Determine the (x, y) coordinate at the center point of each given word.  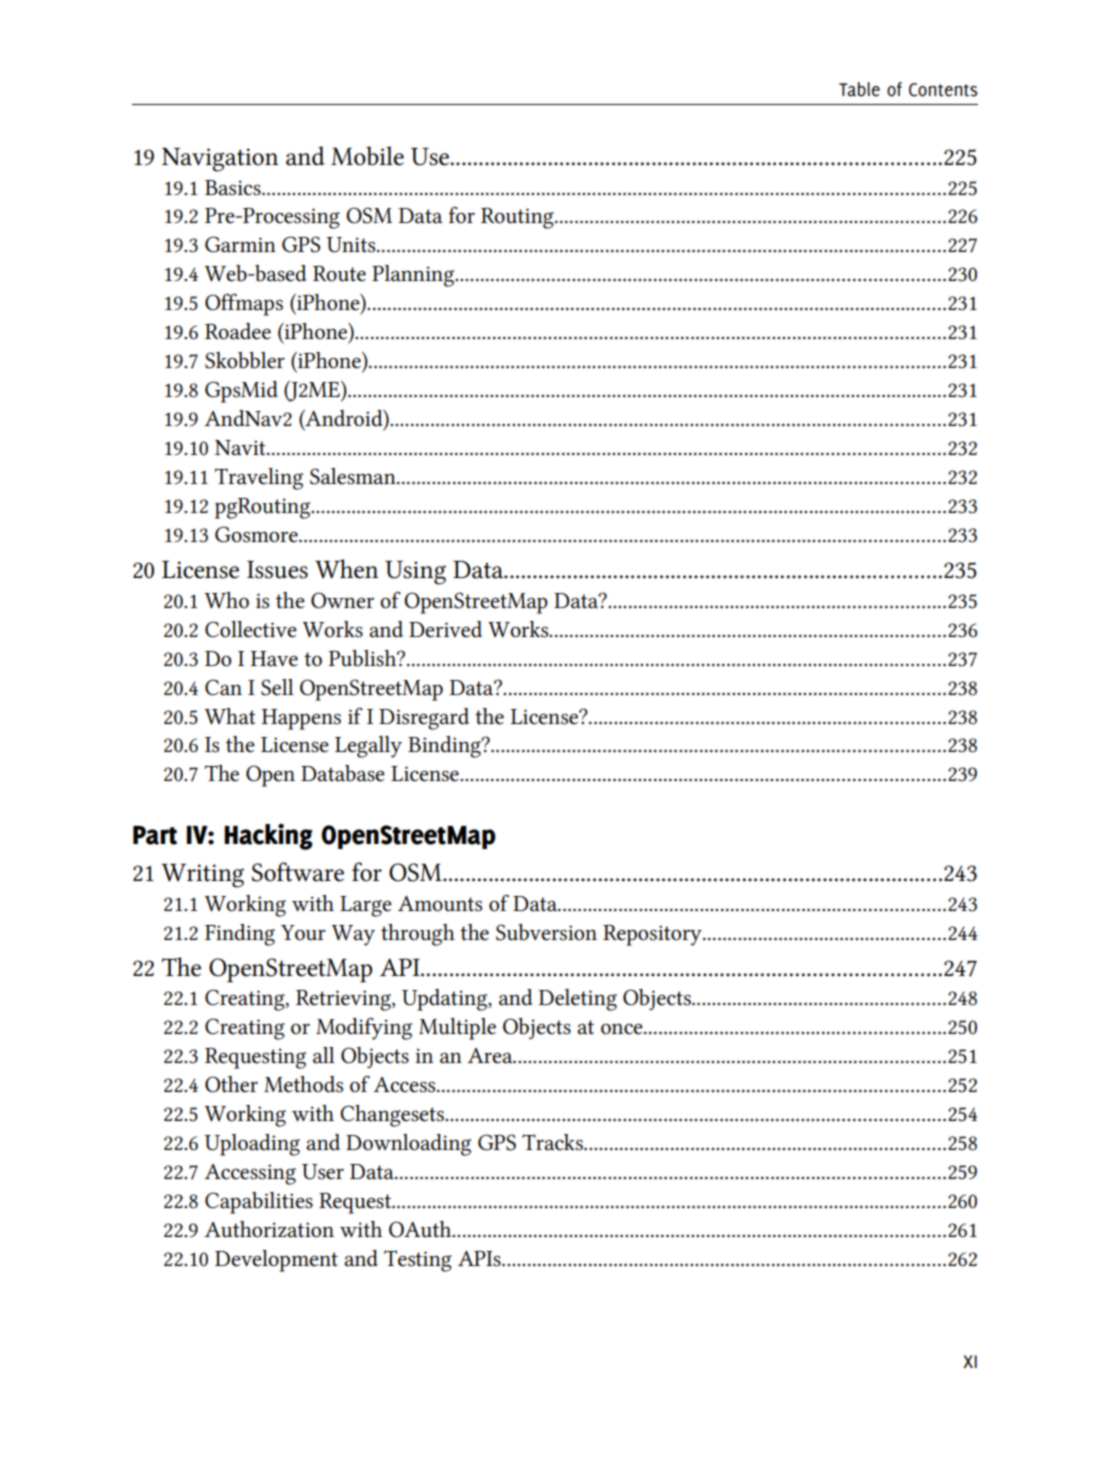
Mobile (367, 156)
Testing (418, 1261)
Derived (445, 629)
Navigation (220, 160)
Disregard (424, 719)
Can (223, 687)
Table (859, 89)
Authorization (269, 1229)
